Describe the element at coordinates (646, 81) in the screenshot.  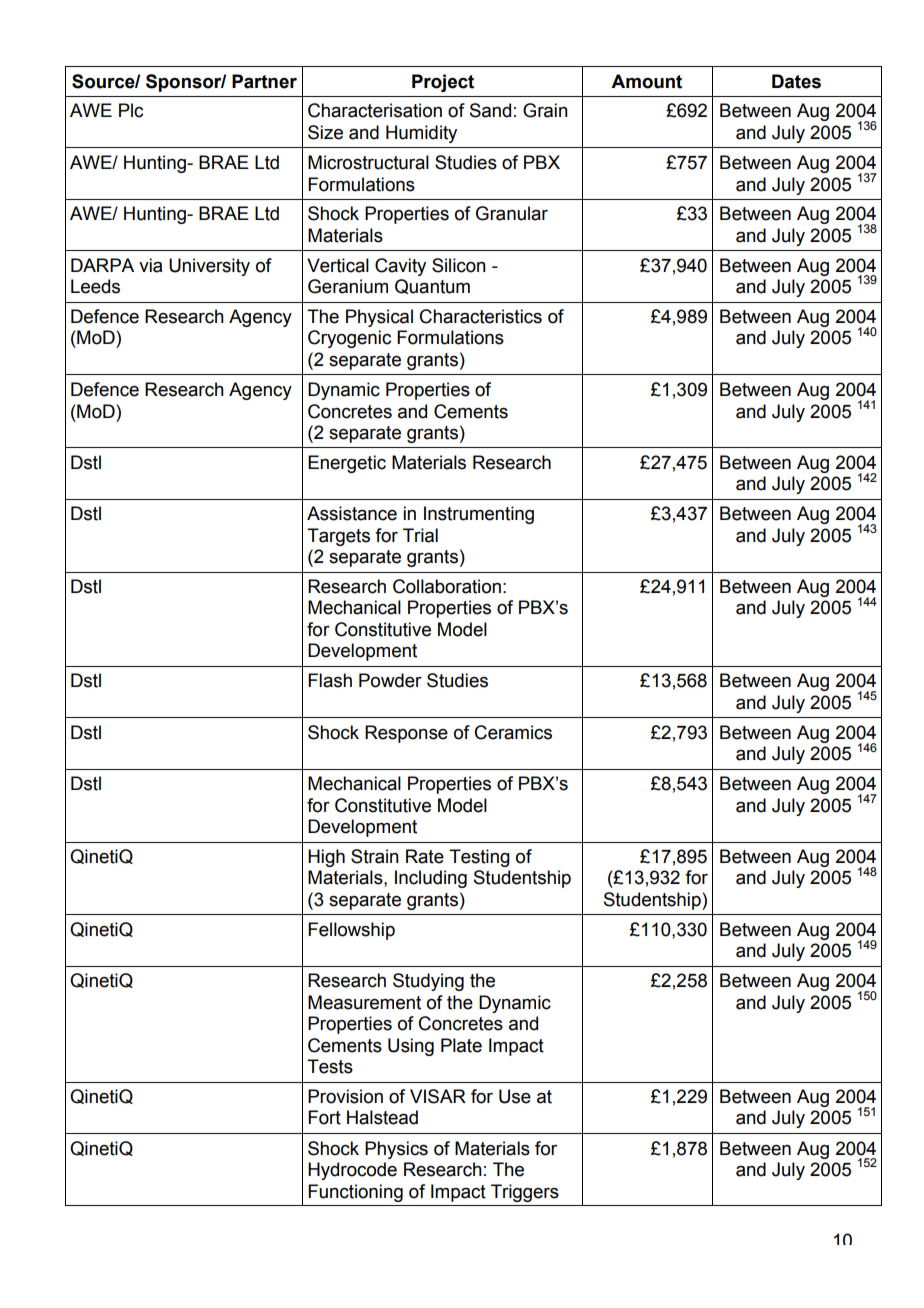
I see `Amount` at that location.
